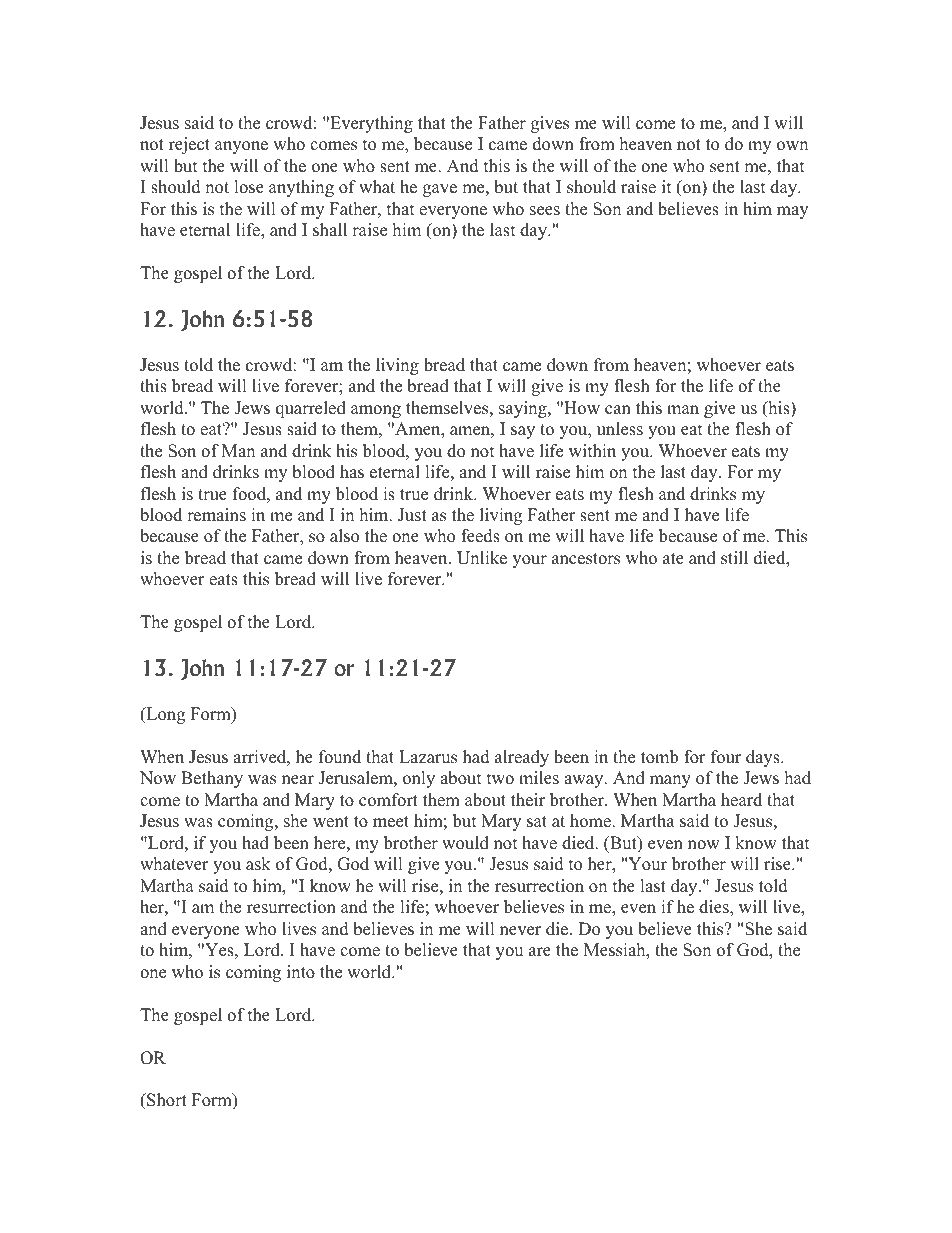 Image resolution: width=952 pixels, height=1233 pixels. What do you see at coordinates (792, 212) in the screenshot?
I see `may` at bounding box center [792, 212].
